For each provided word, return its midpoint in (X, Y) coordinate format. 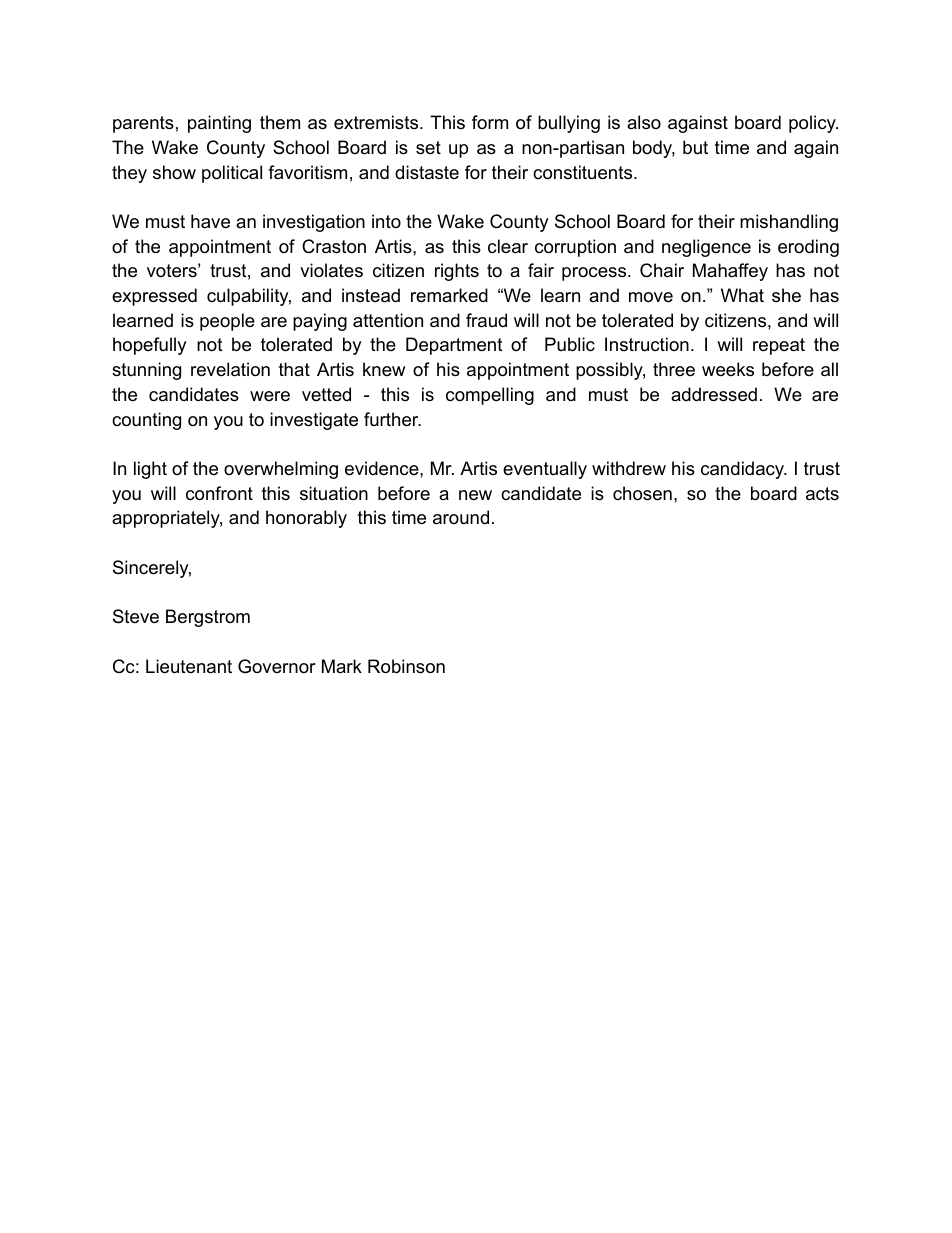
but (695, 147)
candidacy (744, 470)
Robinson (406, 666)
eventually (545, 470)
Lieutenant (189, 666)
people (227, 322)
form (490, 122)
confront (219, 493)
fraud (486, 320)
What (742, 295)
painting (219, 124)
